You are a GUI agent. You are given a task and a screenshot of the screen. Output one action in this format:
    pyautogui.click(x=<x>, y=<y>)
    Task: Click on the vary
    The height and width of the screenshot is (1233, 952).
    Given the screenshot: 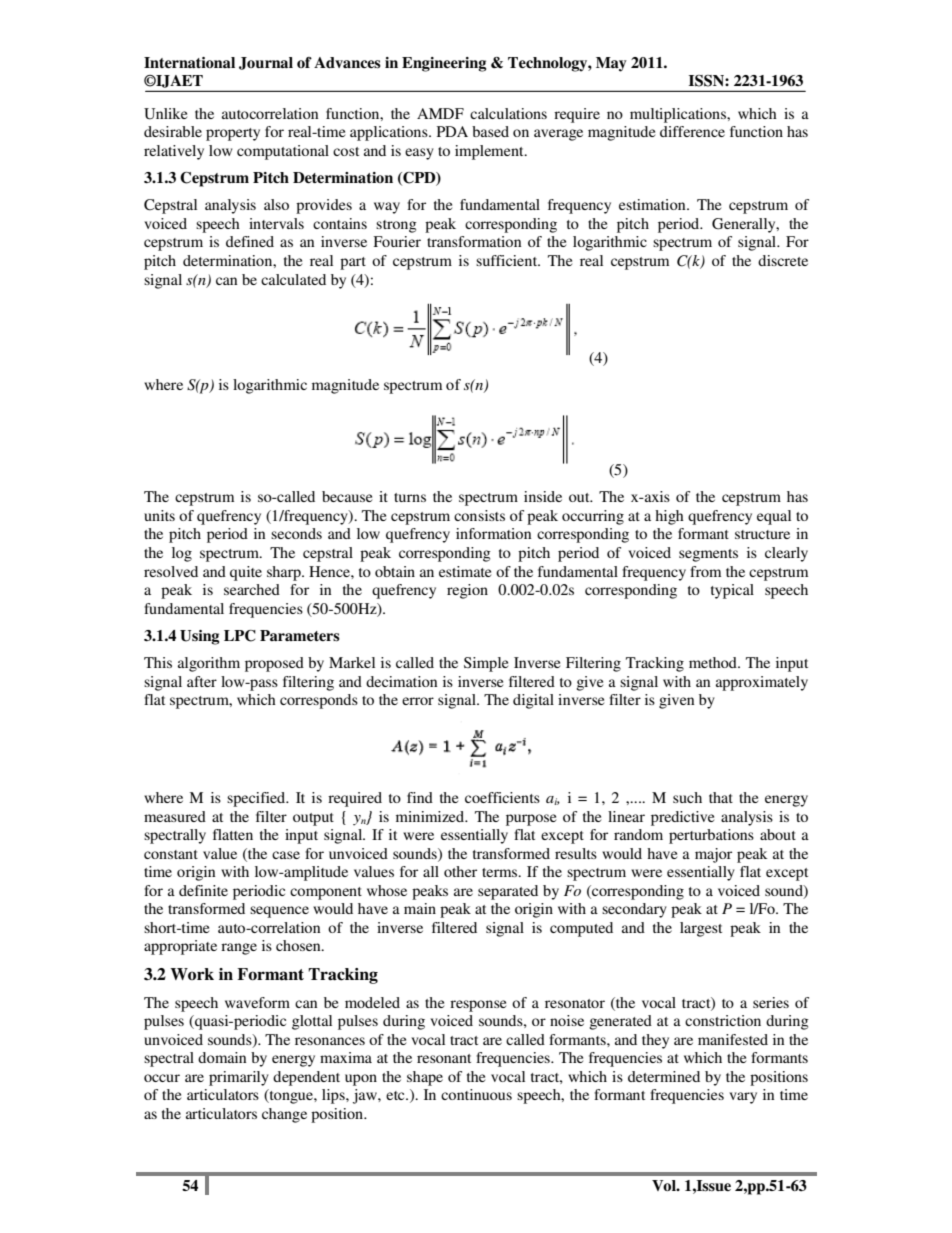 What is the action you would take?
    pyautogui.click(x=743, y=1098)
